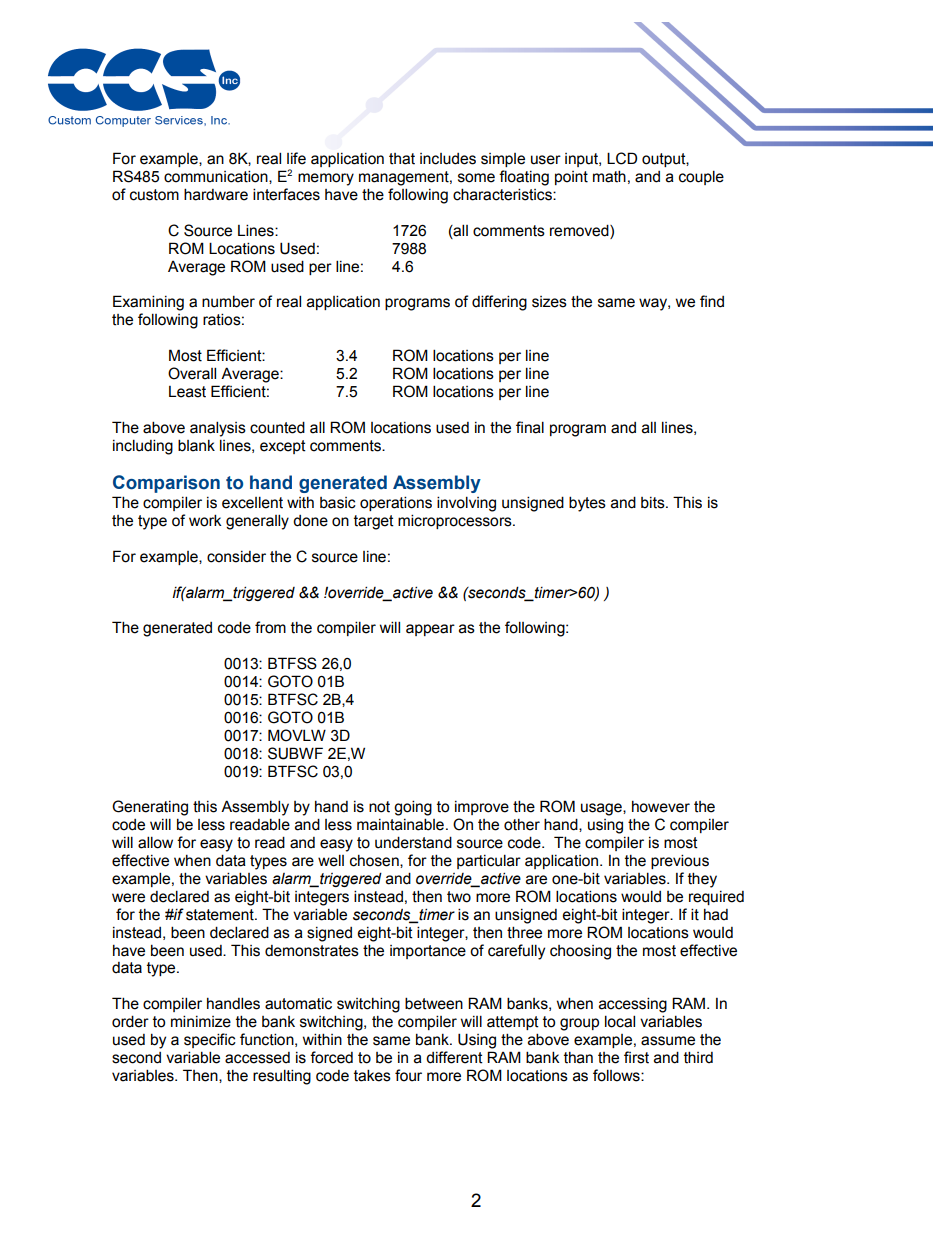  What do you see at coordinates (454, 1057) in the document?
I see `different` at bounding box center [454, 1057].
